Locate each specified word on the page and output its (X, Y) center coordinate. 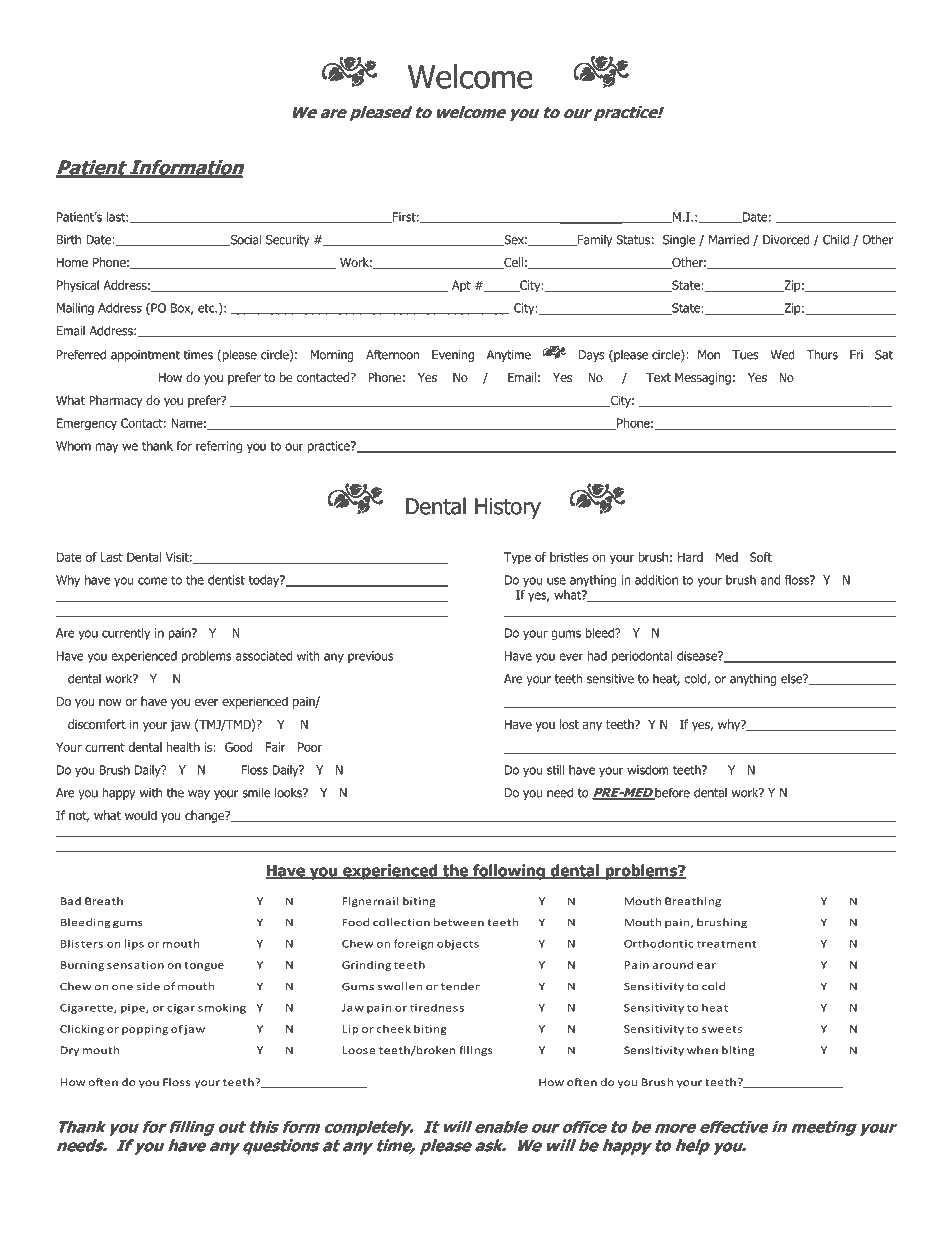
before (671, 793)
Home (72, 262)
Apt (461, 286)
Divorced (786, 239)
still (556, 770)
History (508, 508)
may (107, 448)
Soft (761, 557)
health (183, 747)
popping (145, 1030)
